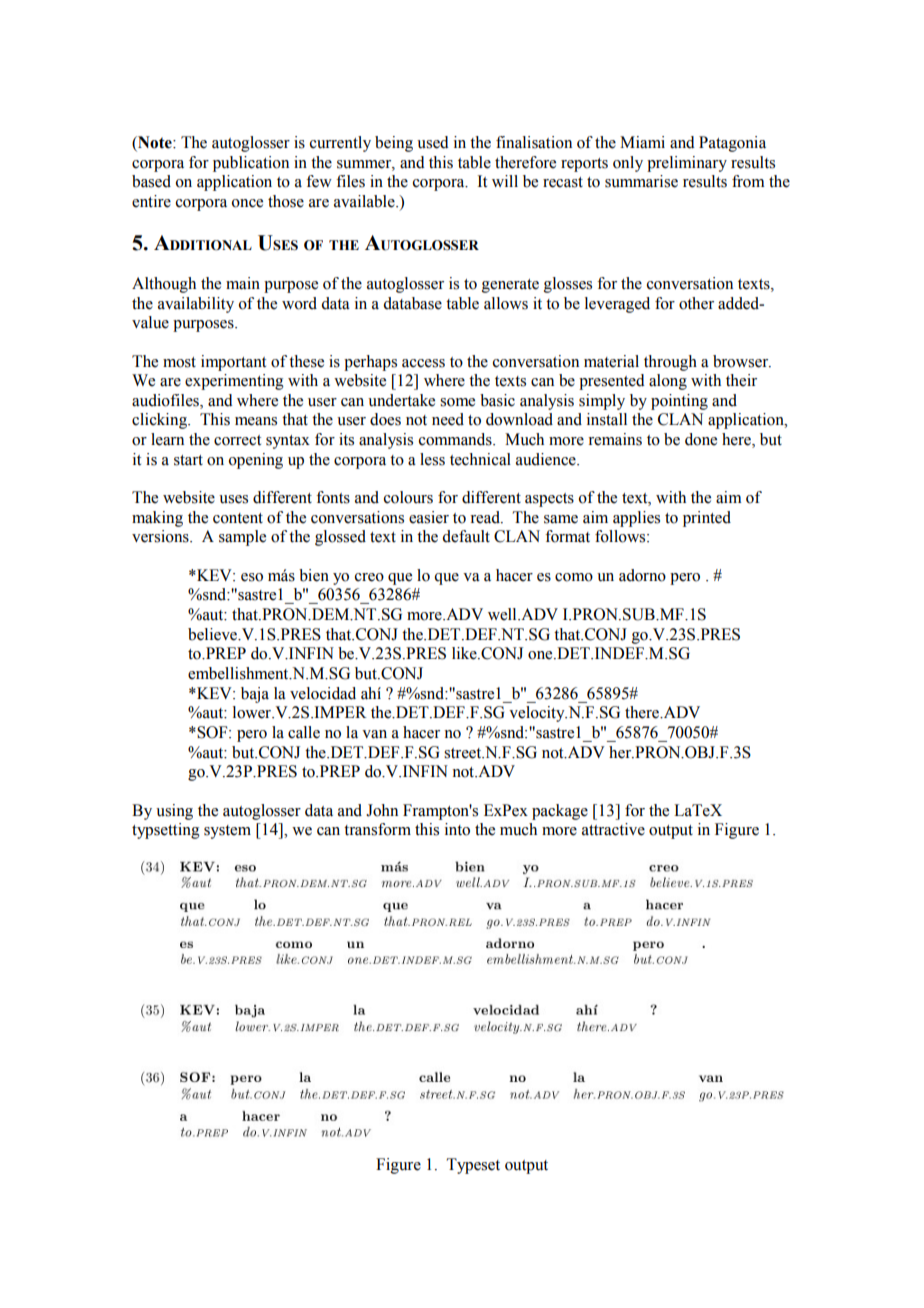 The height and width of the screenshot is (1308, 924). Describe the element at coordinates (433, 142) in the screenshot. I see `used` at that location.
